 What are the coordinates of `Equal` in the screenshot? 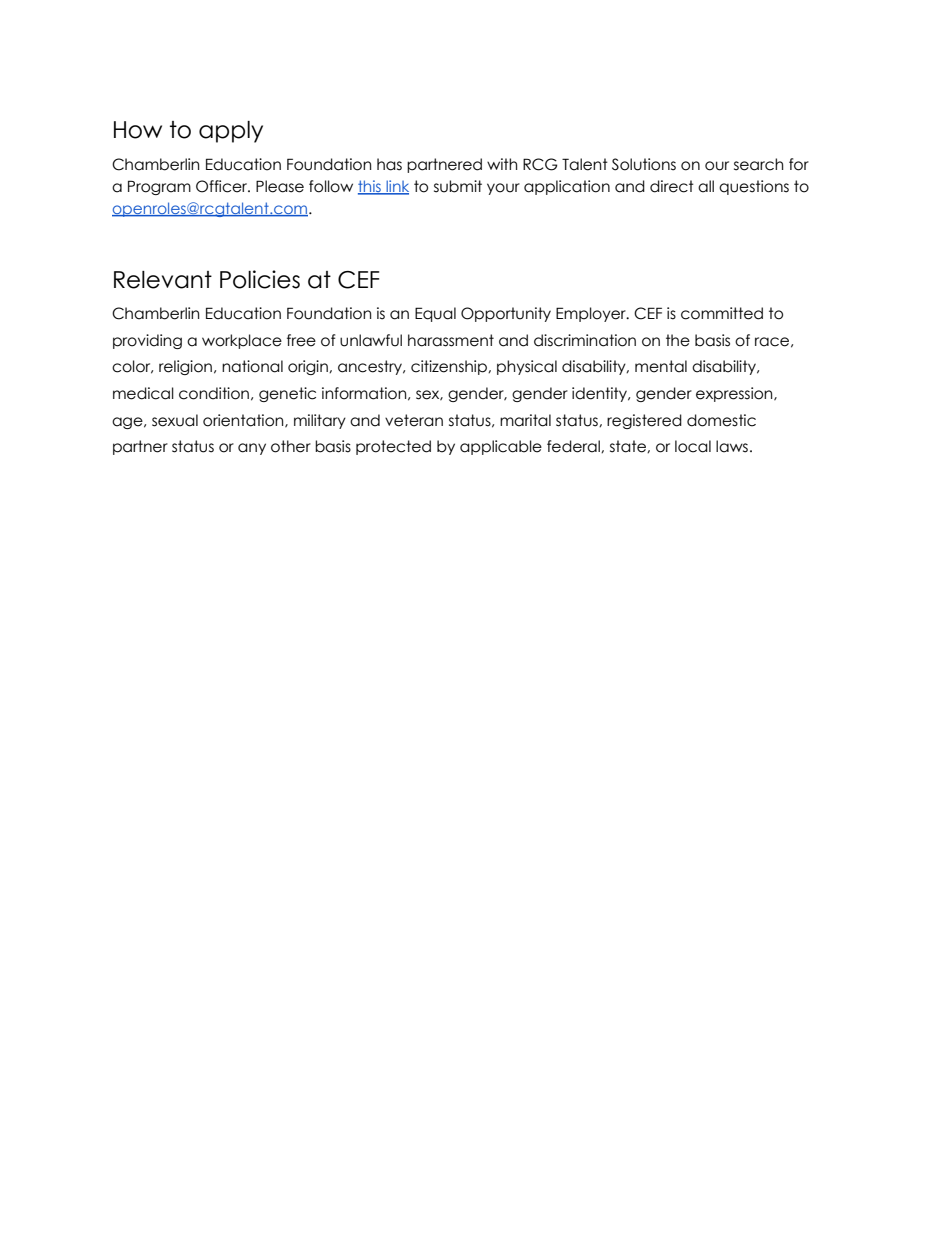 It's located at (435, 314).
